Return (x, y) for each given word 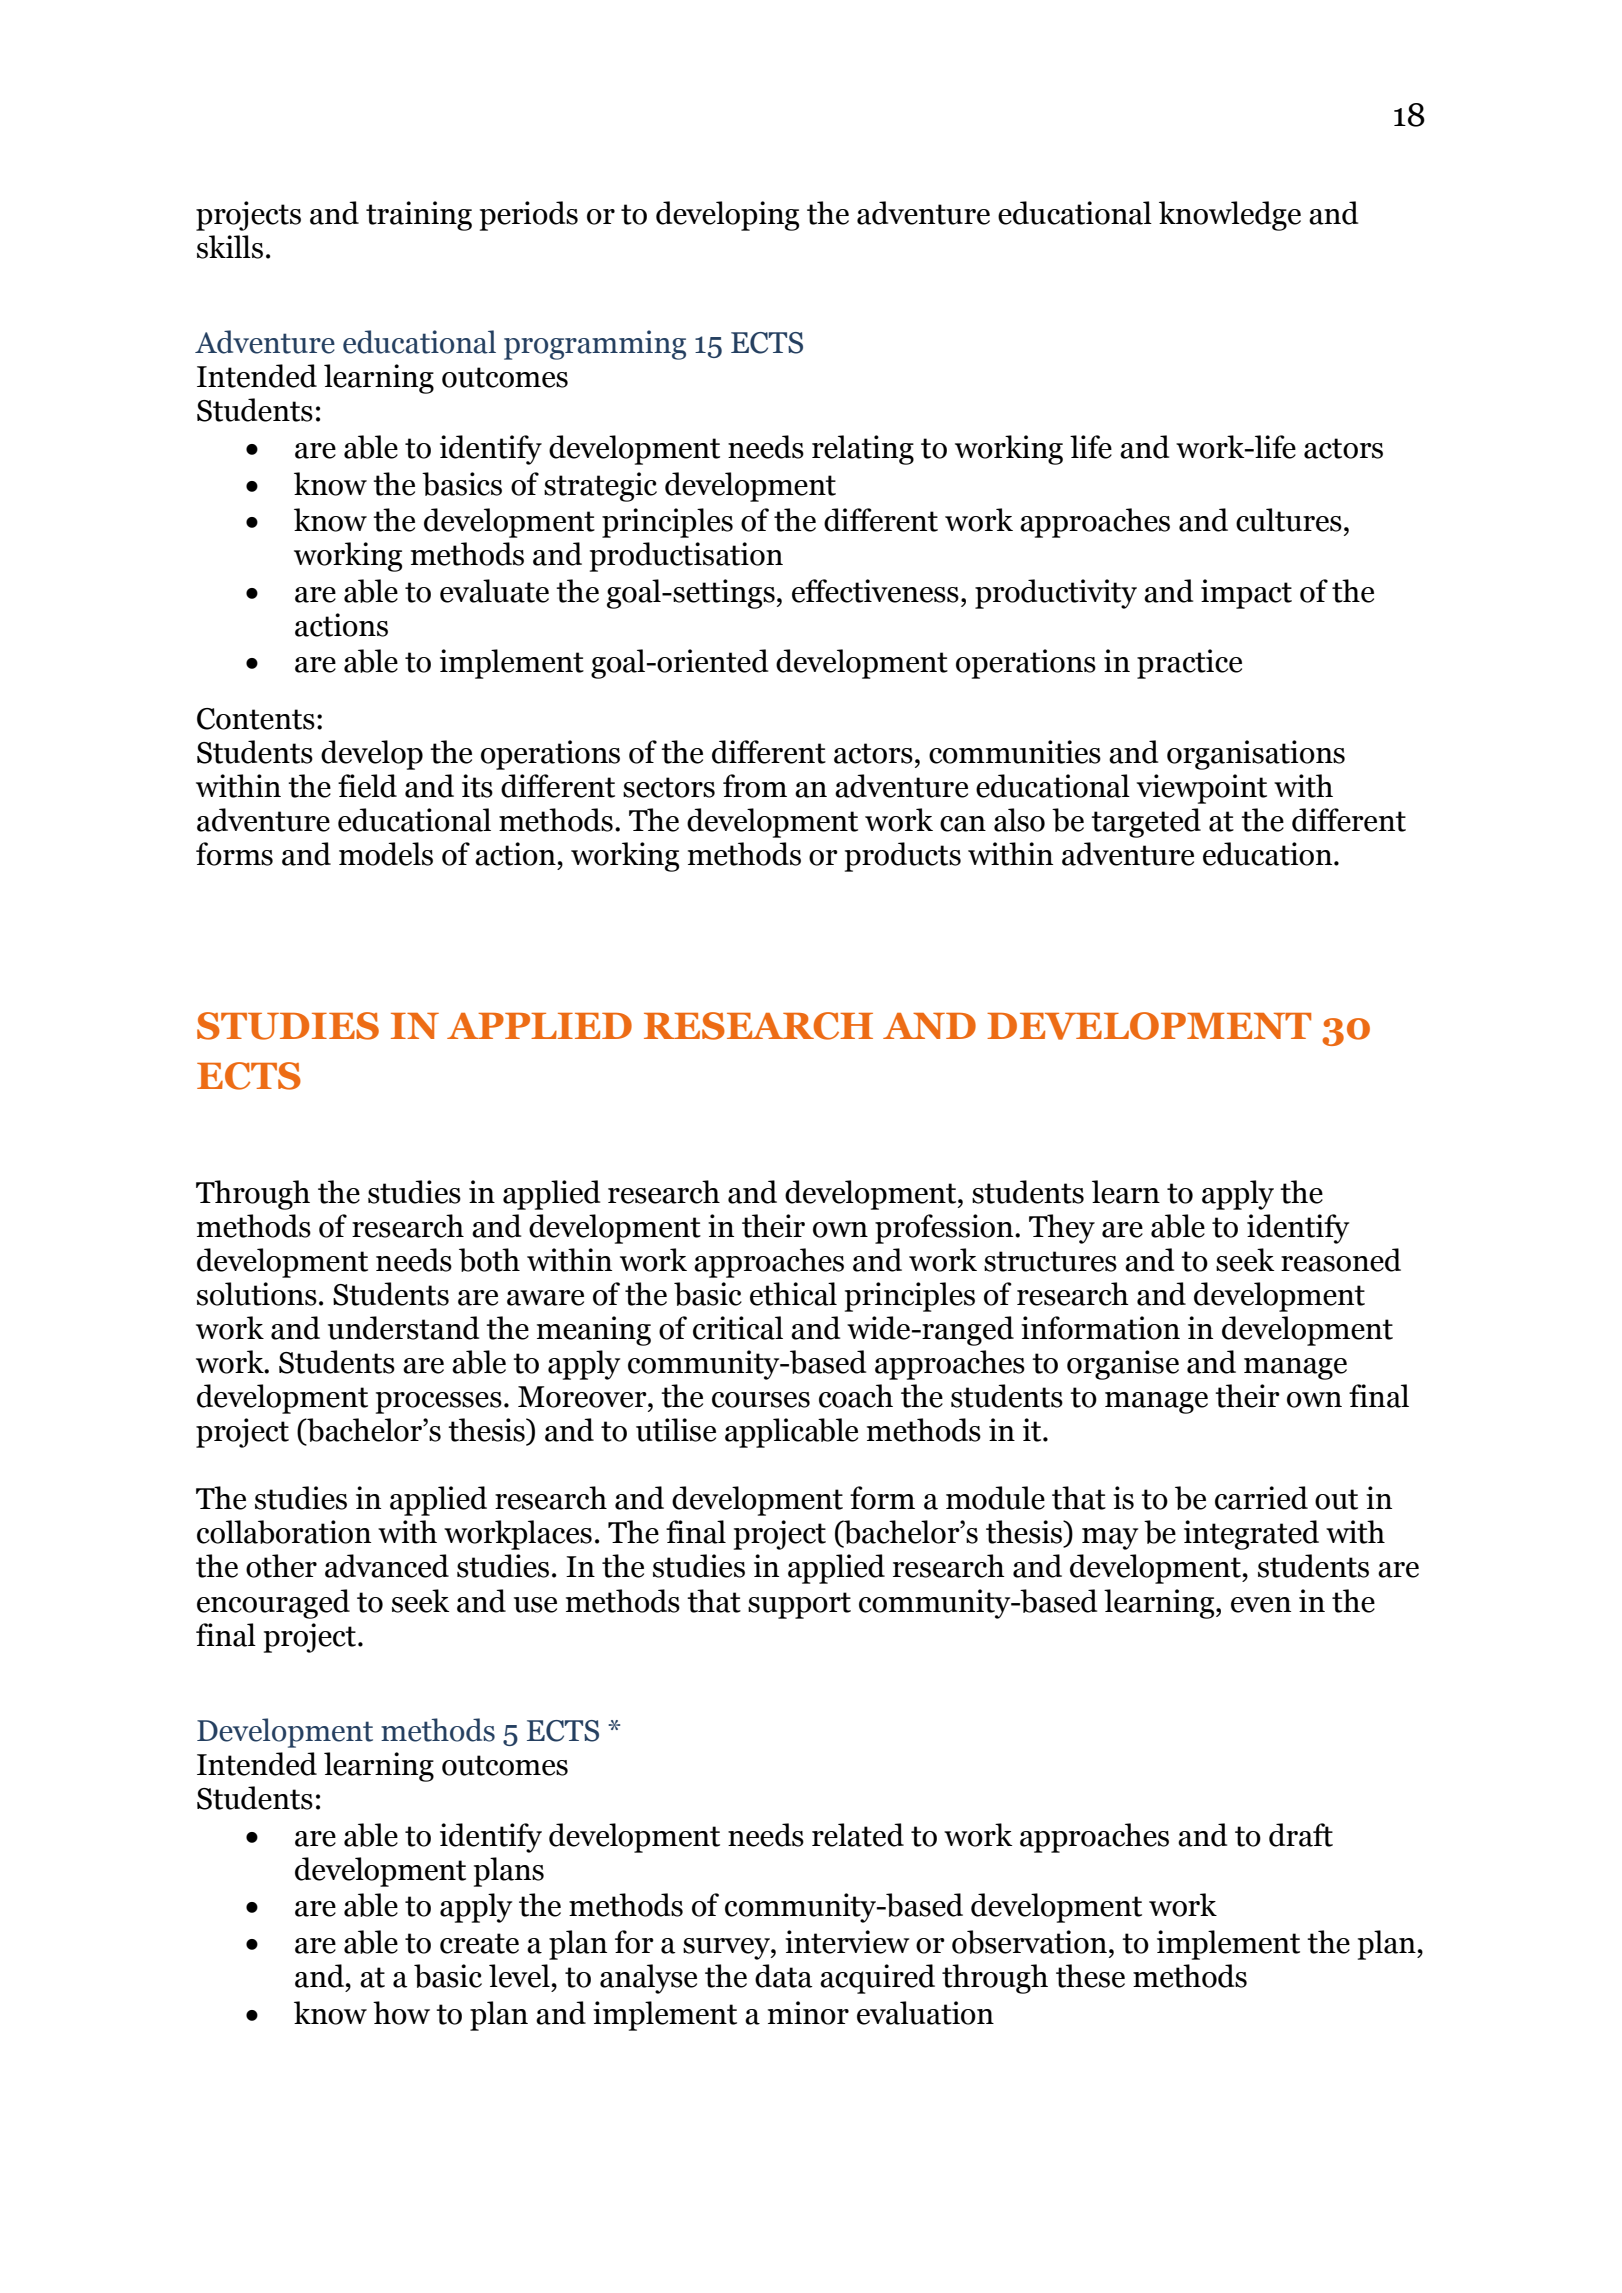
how (401, 2013)
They (1062, 1229)
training (419, 216)
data (784, 1976)
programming (595, 345)
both (489, 1260)
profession (945, 1229)
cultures (1289, 520)
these (1090, 1976)
